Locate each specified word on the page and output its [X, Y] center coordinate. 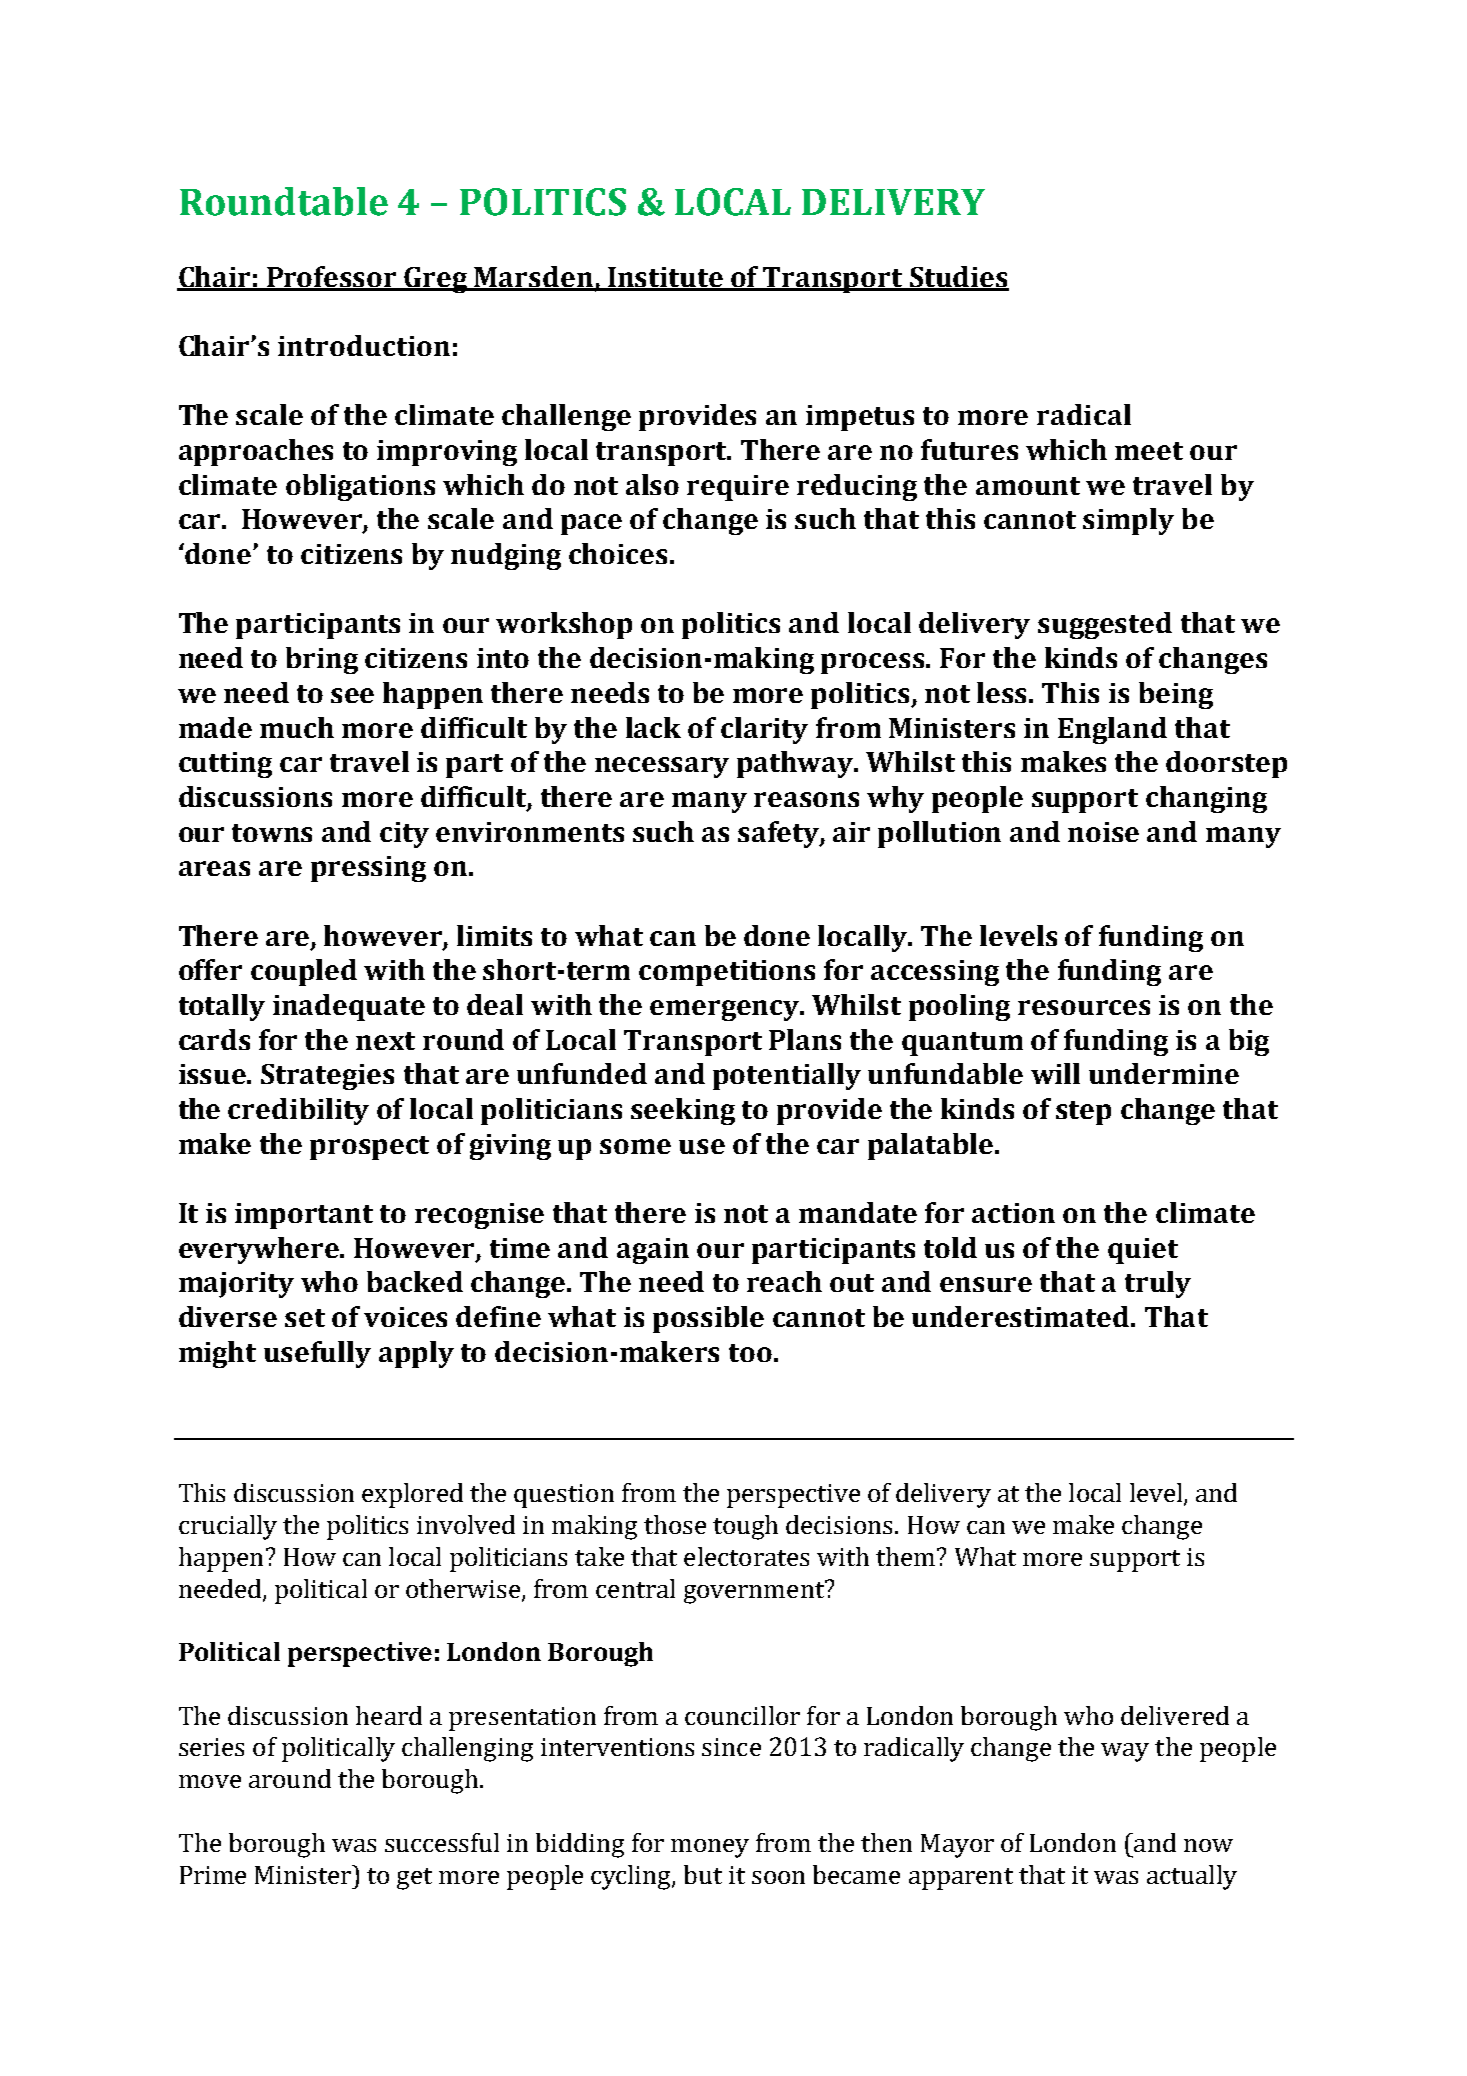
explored [412, 1495]
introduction [364, 345]
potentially [787, 1076]
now [1208, 1845]
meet [1149, 451]
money [710, 1848]
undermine [1164, 1073]
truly [1158, 1284]
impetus [860, 418]
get [414, 1879]
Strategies [327, 1077]
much [297, 727]
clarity [764, 730]
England [1112, 730]
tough [745, 1527]
